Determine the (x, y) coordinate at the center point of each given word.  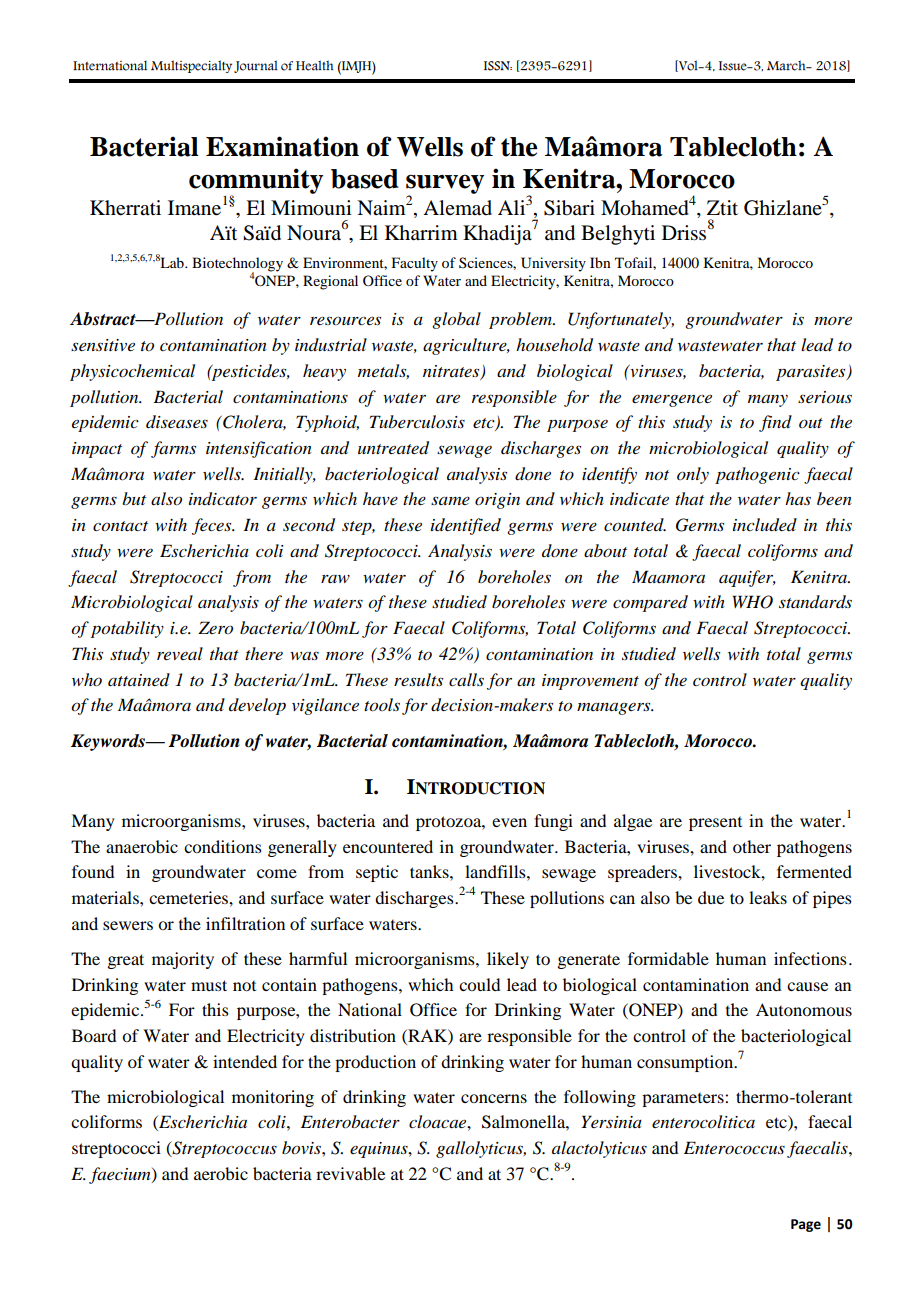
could (479, 984)
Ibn (600, 262)
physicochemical (132, 372)
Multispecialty (191, 66)
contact (120, 526)
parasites (812, 373)
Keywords (109, 742)
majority (183, 960)
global (456, 320)
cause (807, 986)
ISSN (498, 66)
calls (466, 679)
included (765, 525)
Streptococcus (223, 1149)
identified (466, 526)
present (715, 824)
